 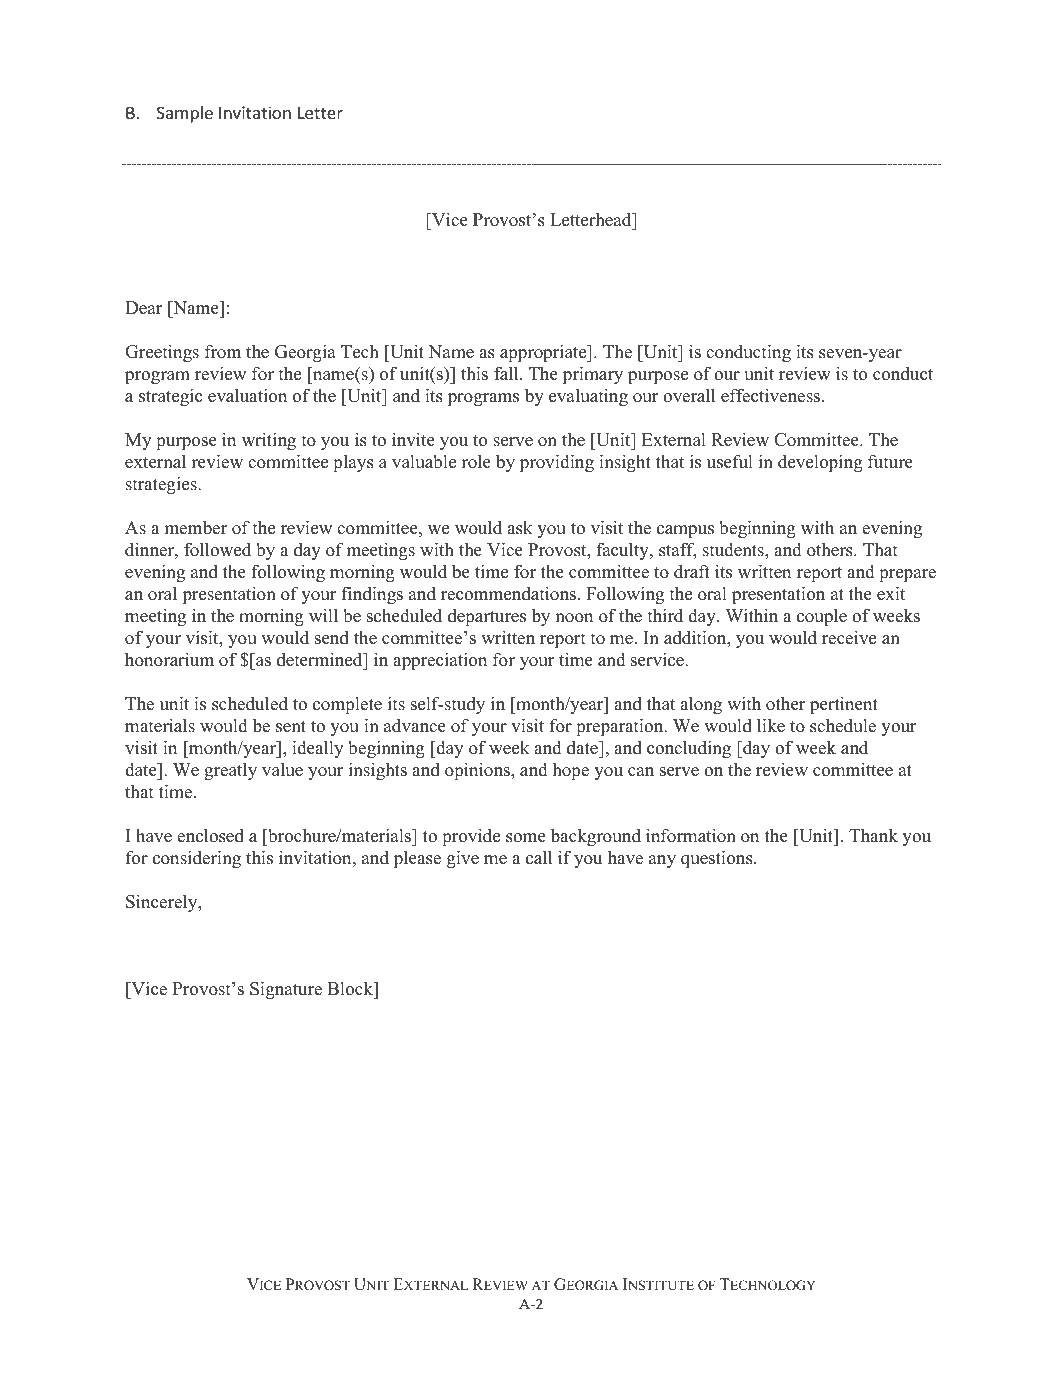 What do you see at coordinates (844, 705) in the image?
I see `pertinent` at bounding box center [844, 705].
